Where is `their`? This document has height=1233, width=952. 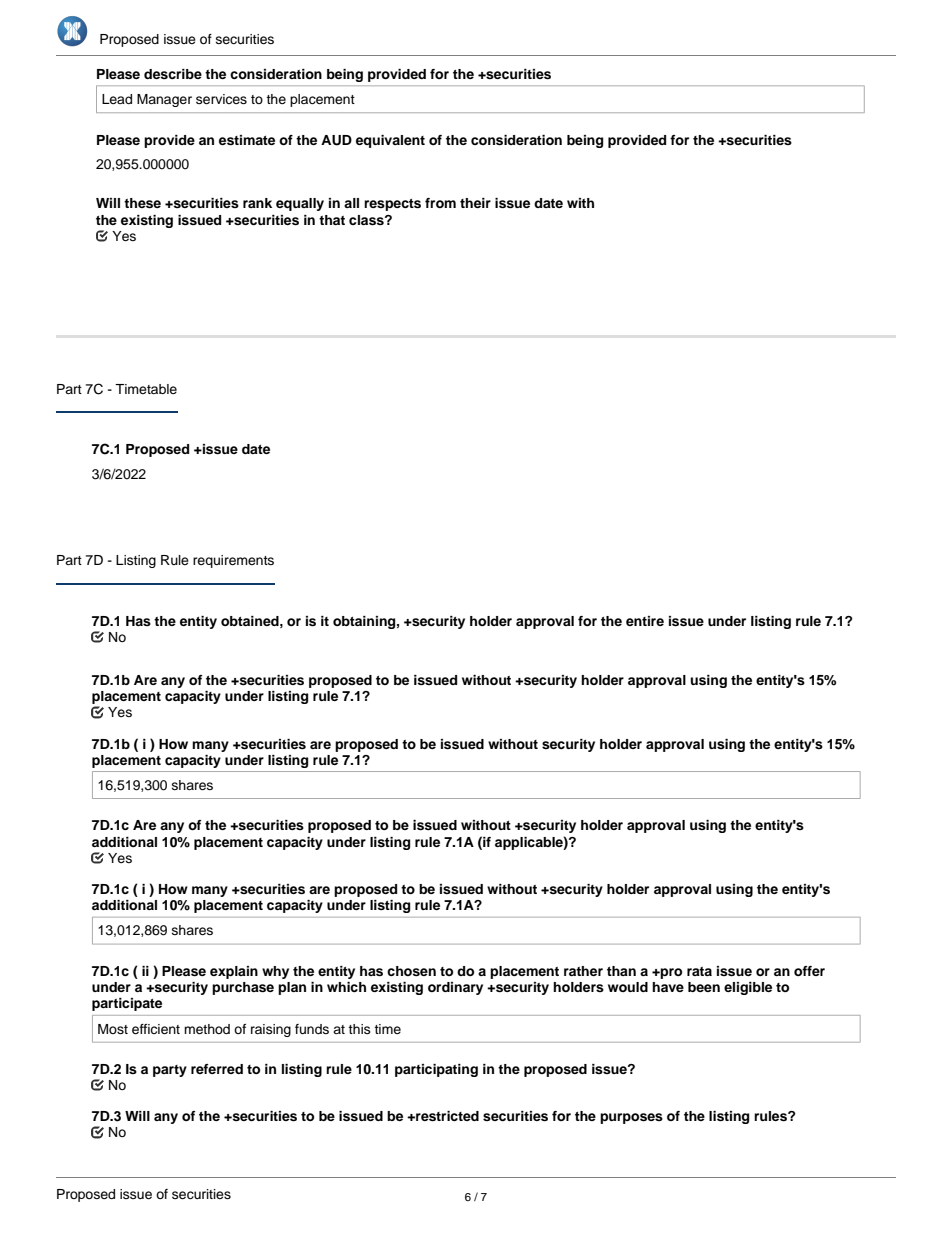
their is located at coordinates (475, 203).
